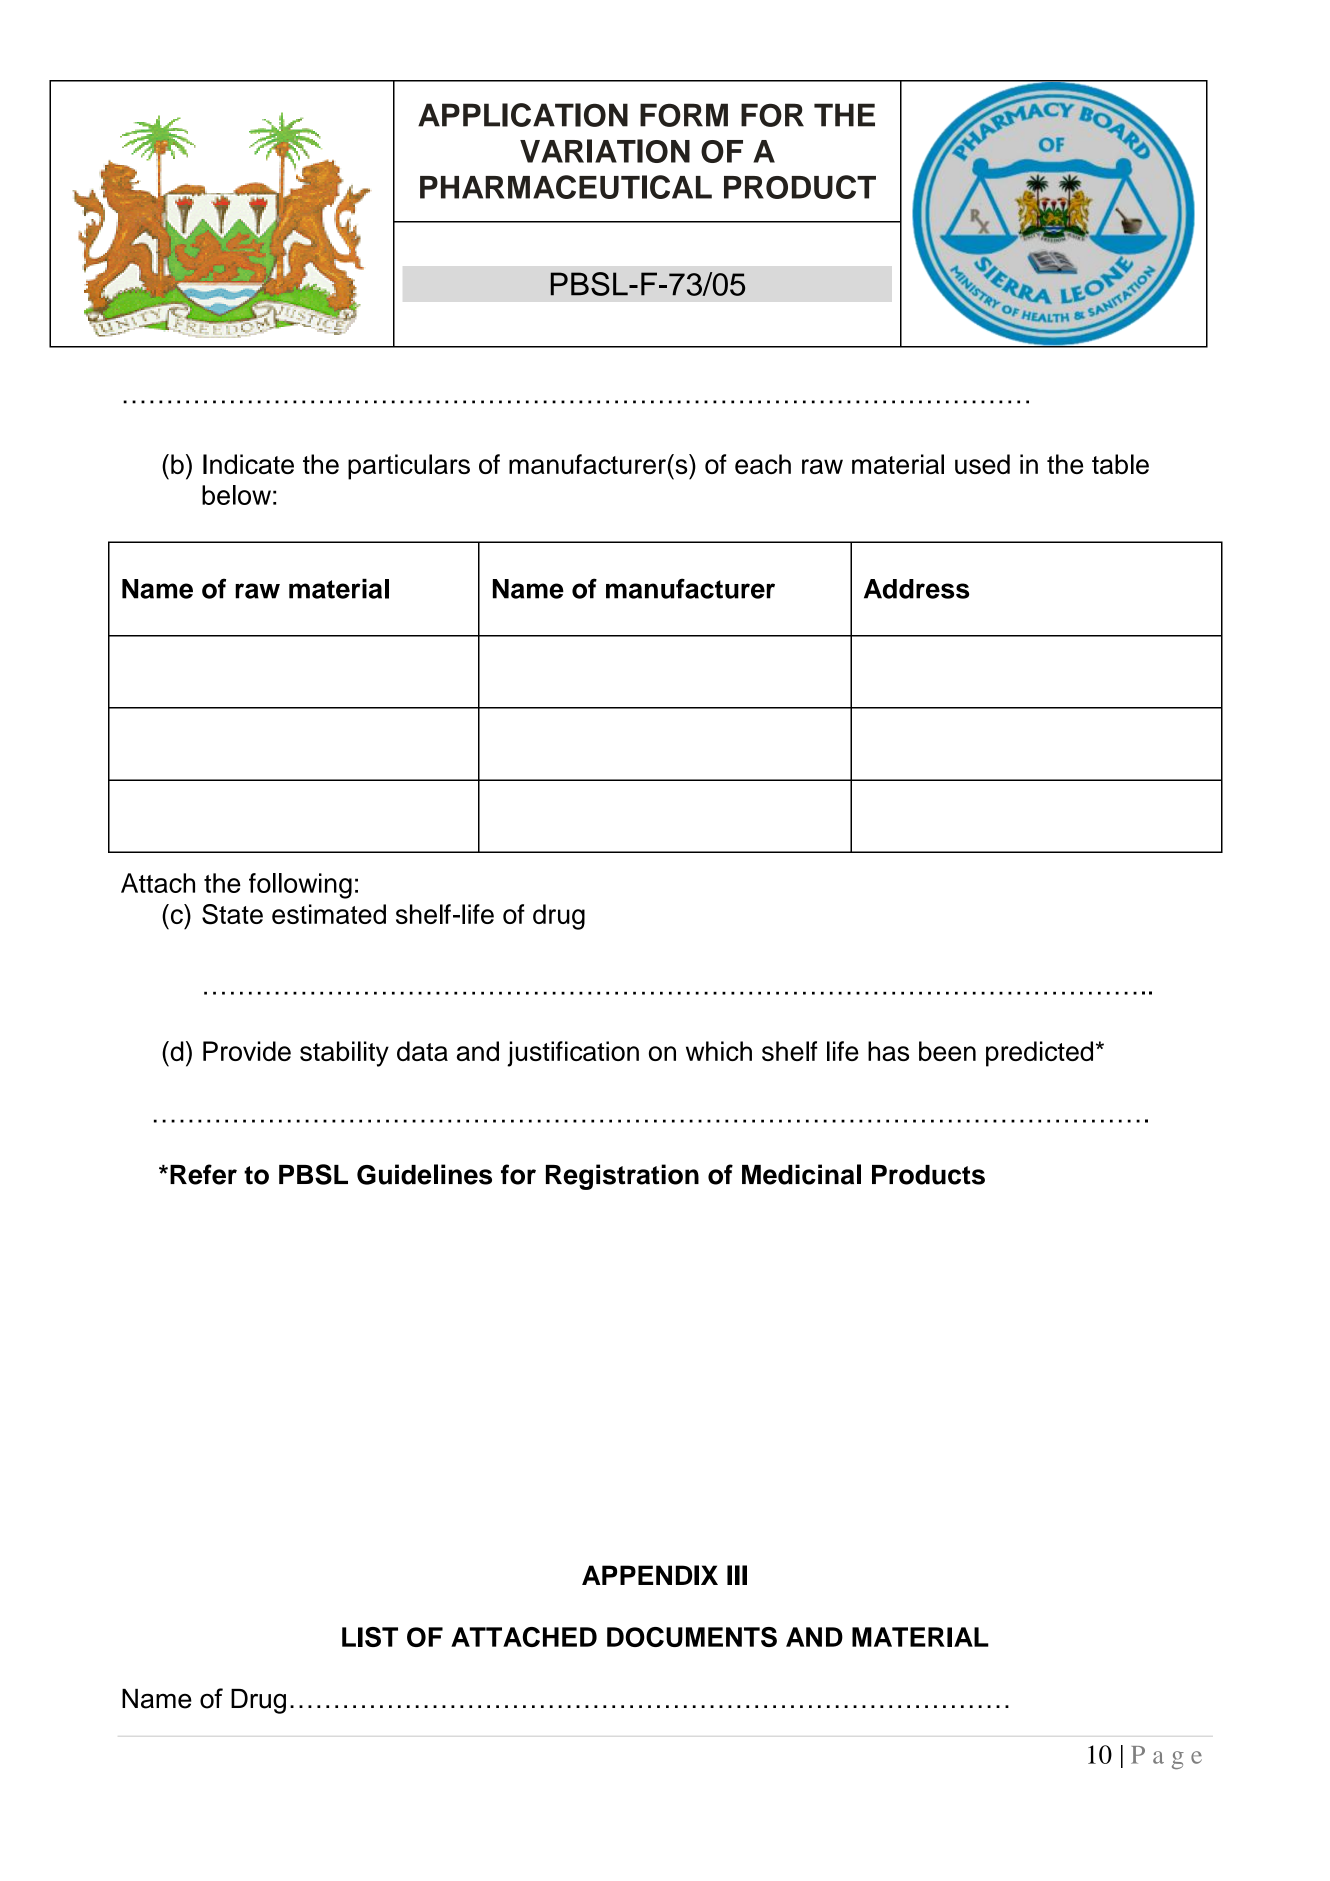  I want to click on which, so click(719, 1051).
